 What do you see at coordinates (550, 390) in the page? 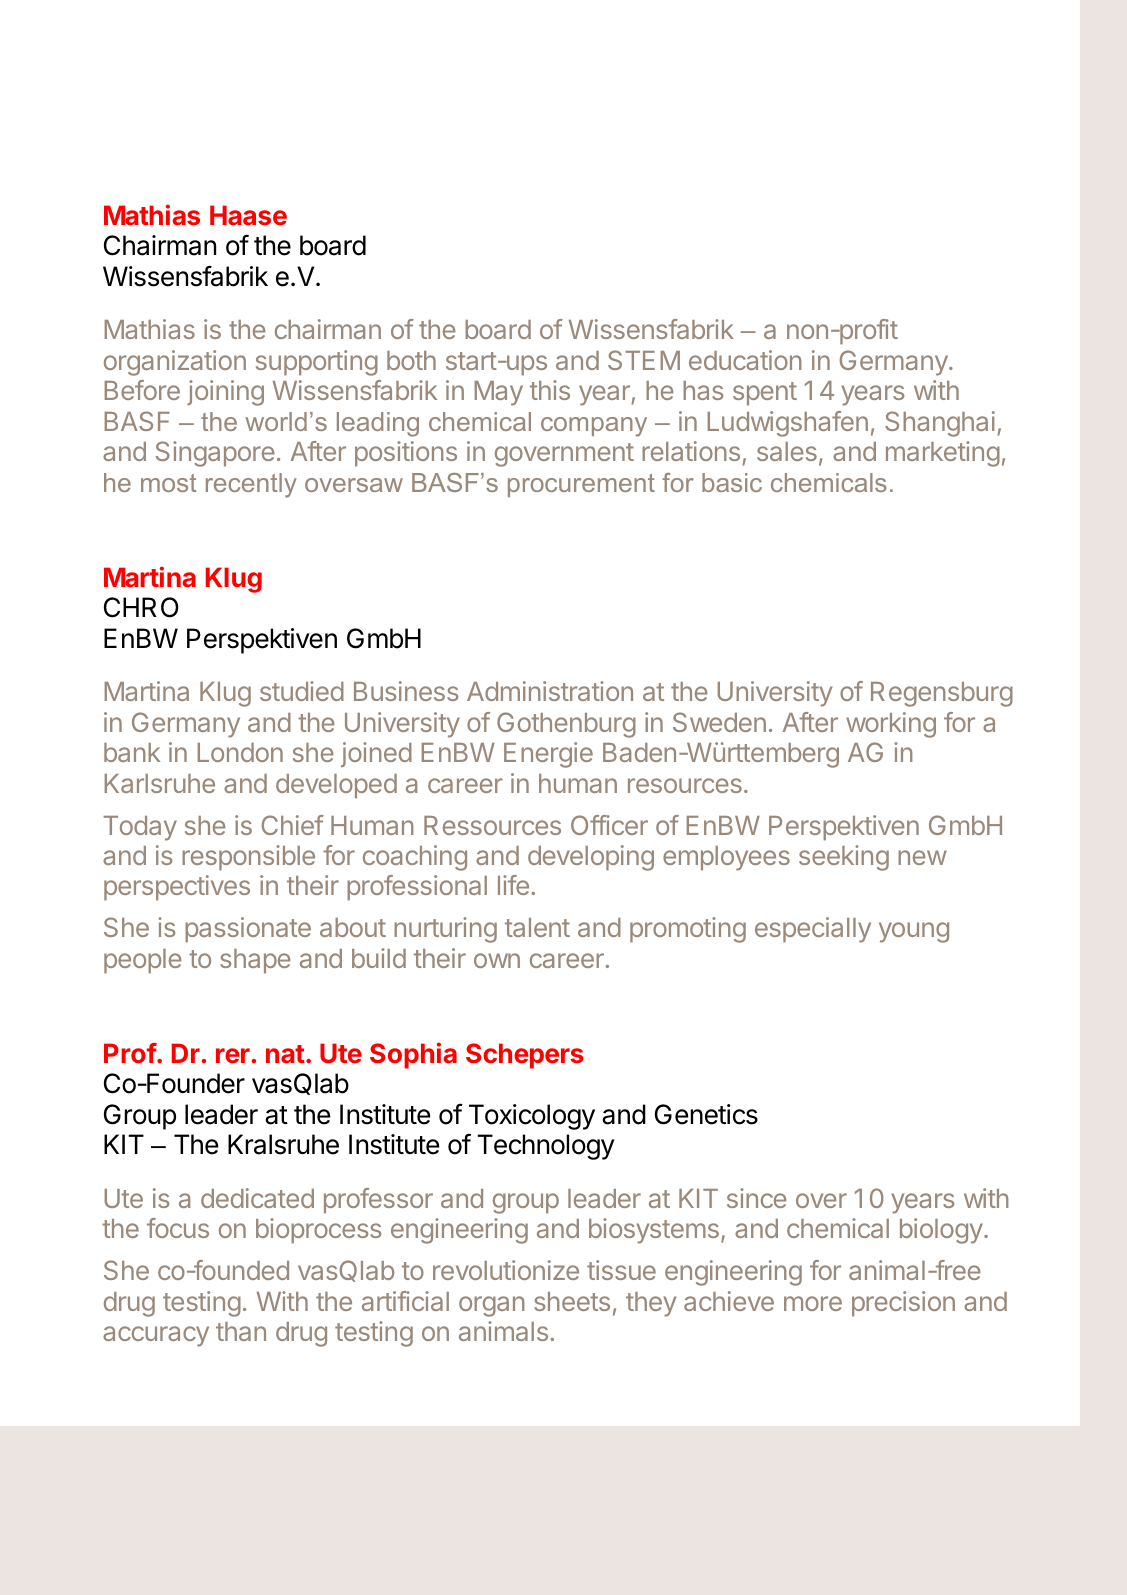
I see `this` at bounding box center [550, 390].
